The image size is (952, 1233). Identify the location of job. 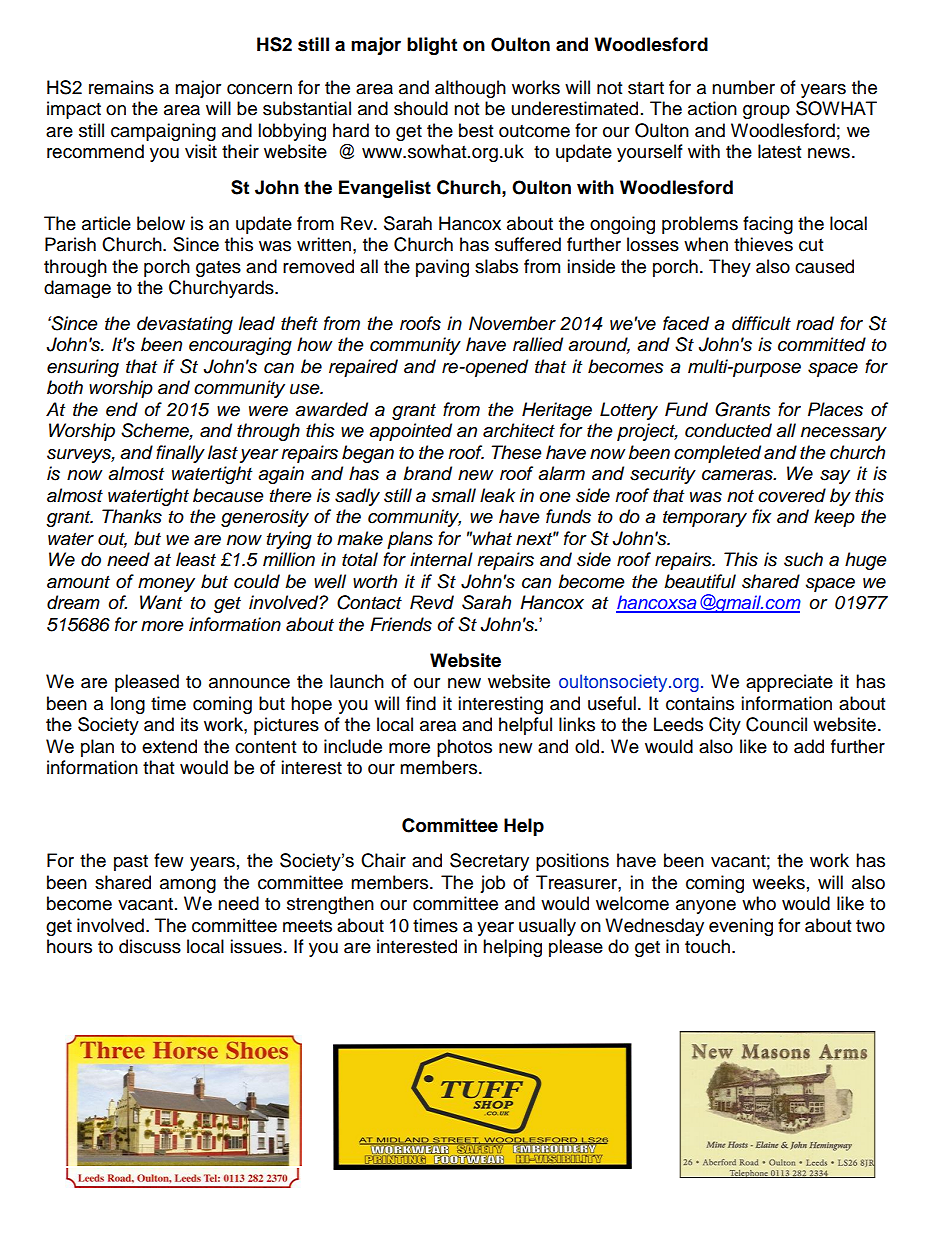
(492, 884).
